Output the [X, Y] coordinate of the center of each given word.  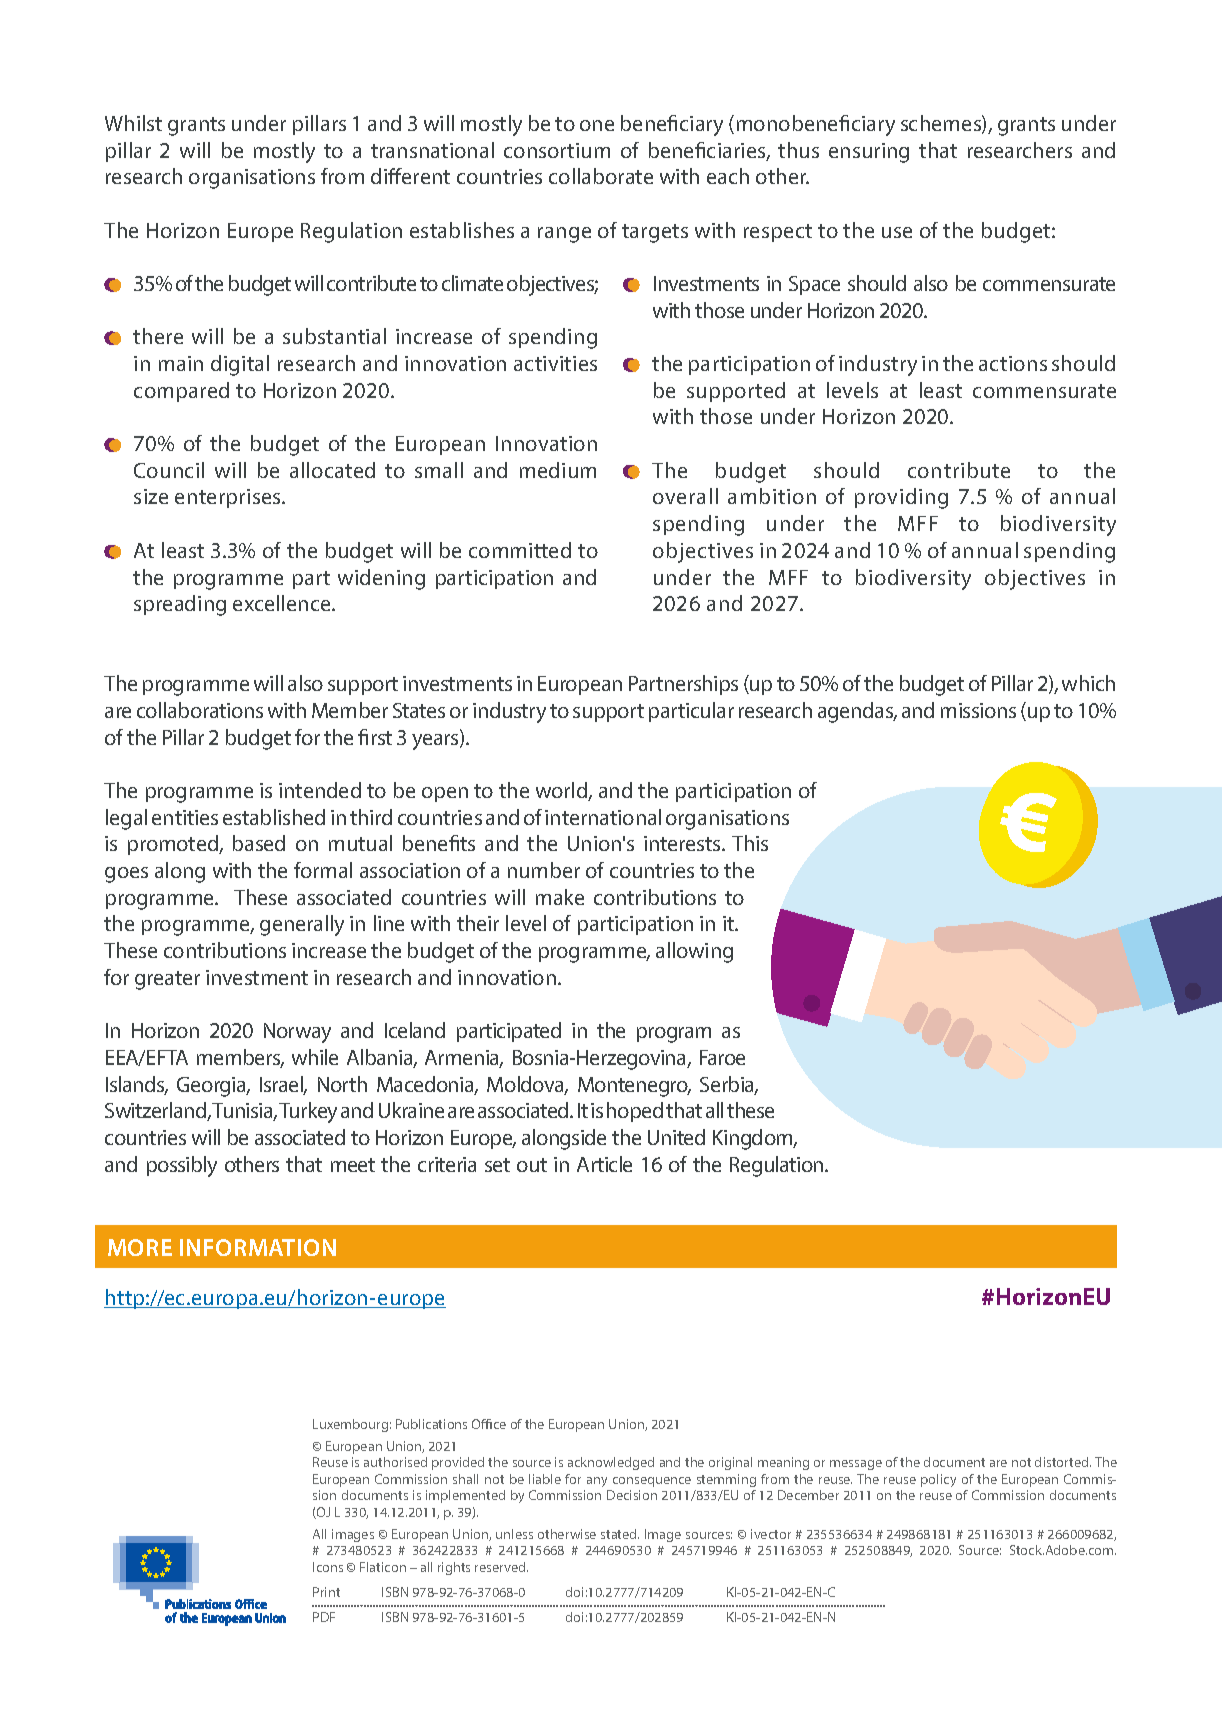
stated [620, 1534]
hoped [635, 1112]
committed [520, 550]
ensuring [869, 153]
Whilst [133, 123]
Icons [328, 1567]
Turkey [308, 1112]
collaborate [601, 176]
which [1088, 683]
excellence [283, 603]
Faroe [722, 1057]
